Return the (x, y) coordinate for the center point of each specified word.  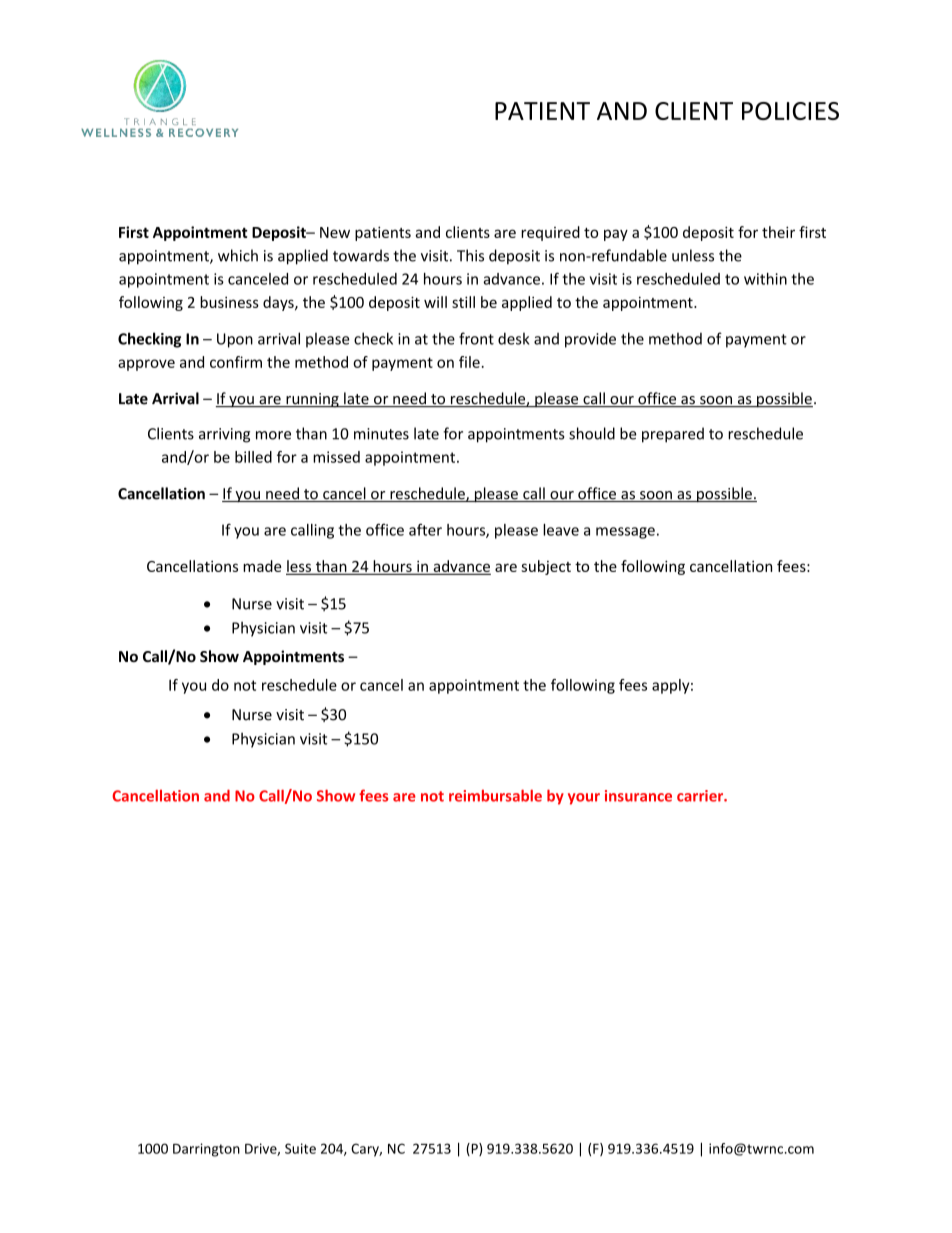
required (550, 233)
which (238, 255)
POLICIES (790, 111)
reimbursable (495, 795)
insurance (638, 796)
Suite (300, 1148)
